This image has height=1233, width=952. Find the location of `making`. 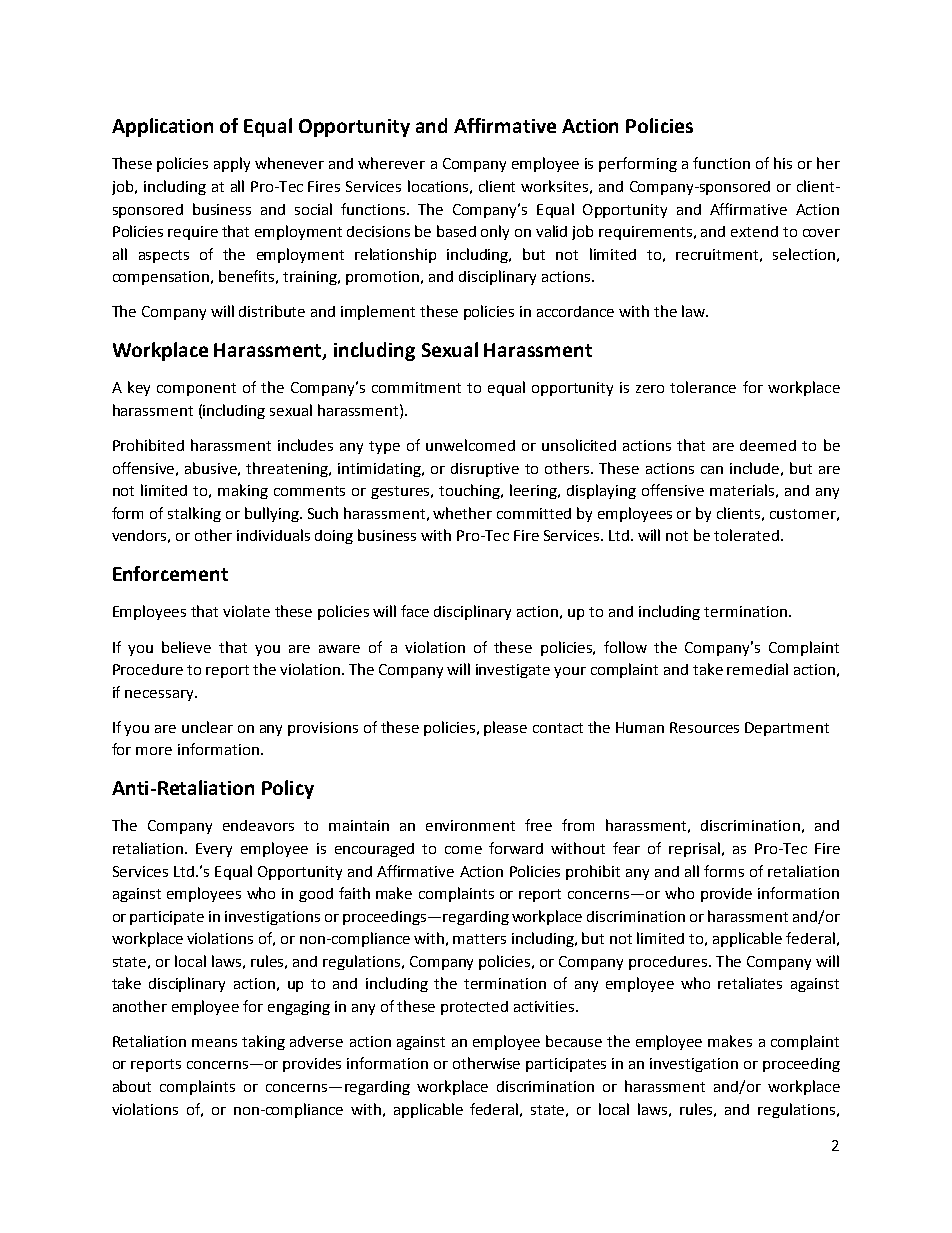

making is located at coordinates (243, 491).
